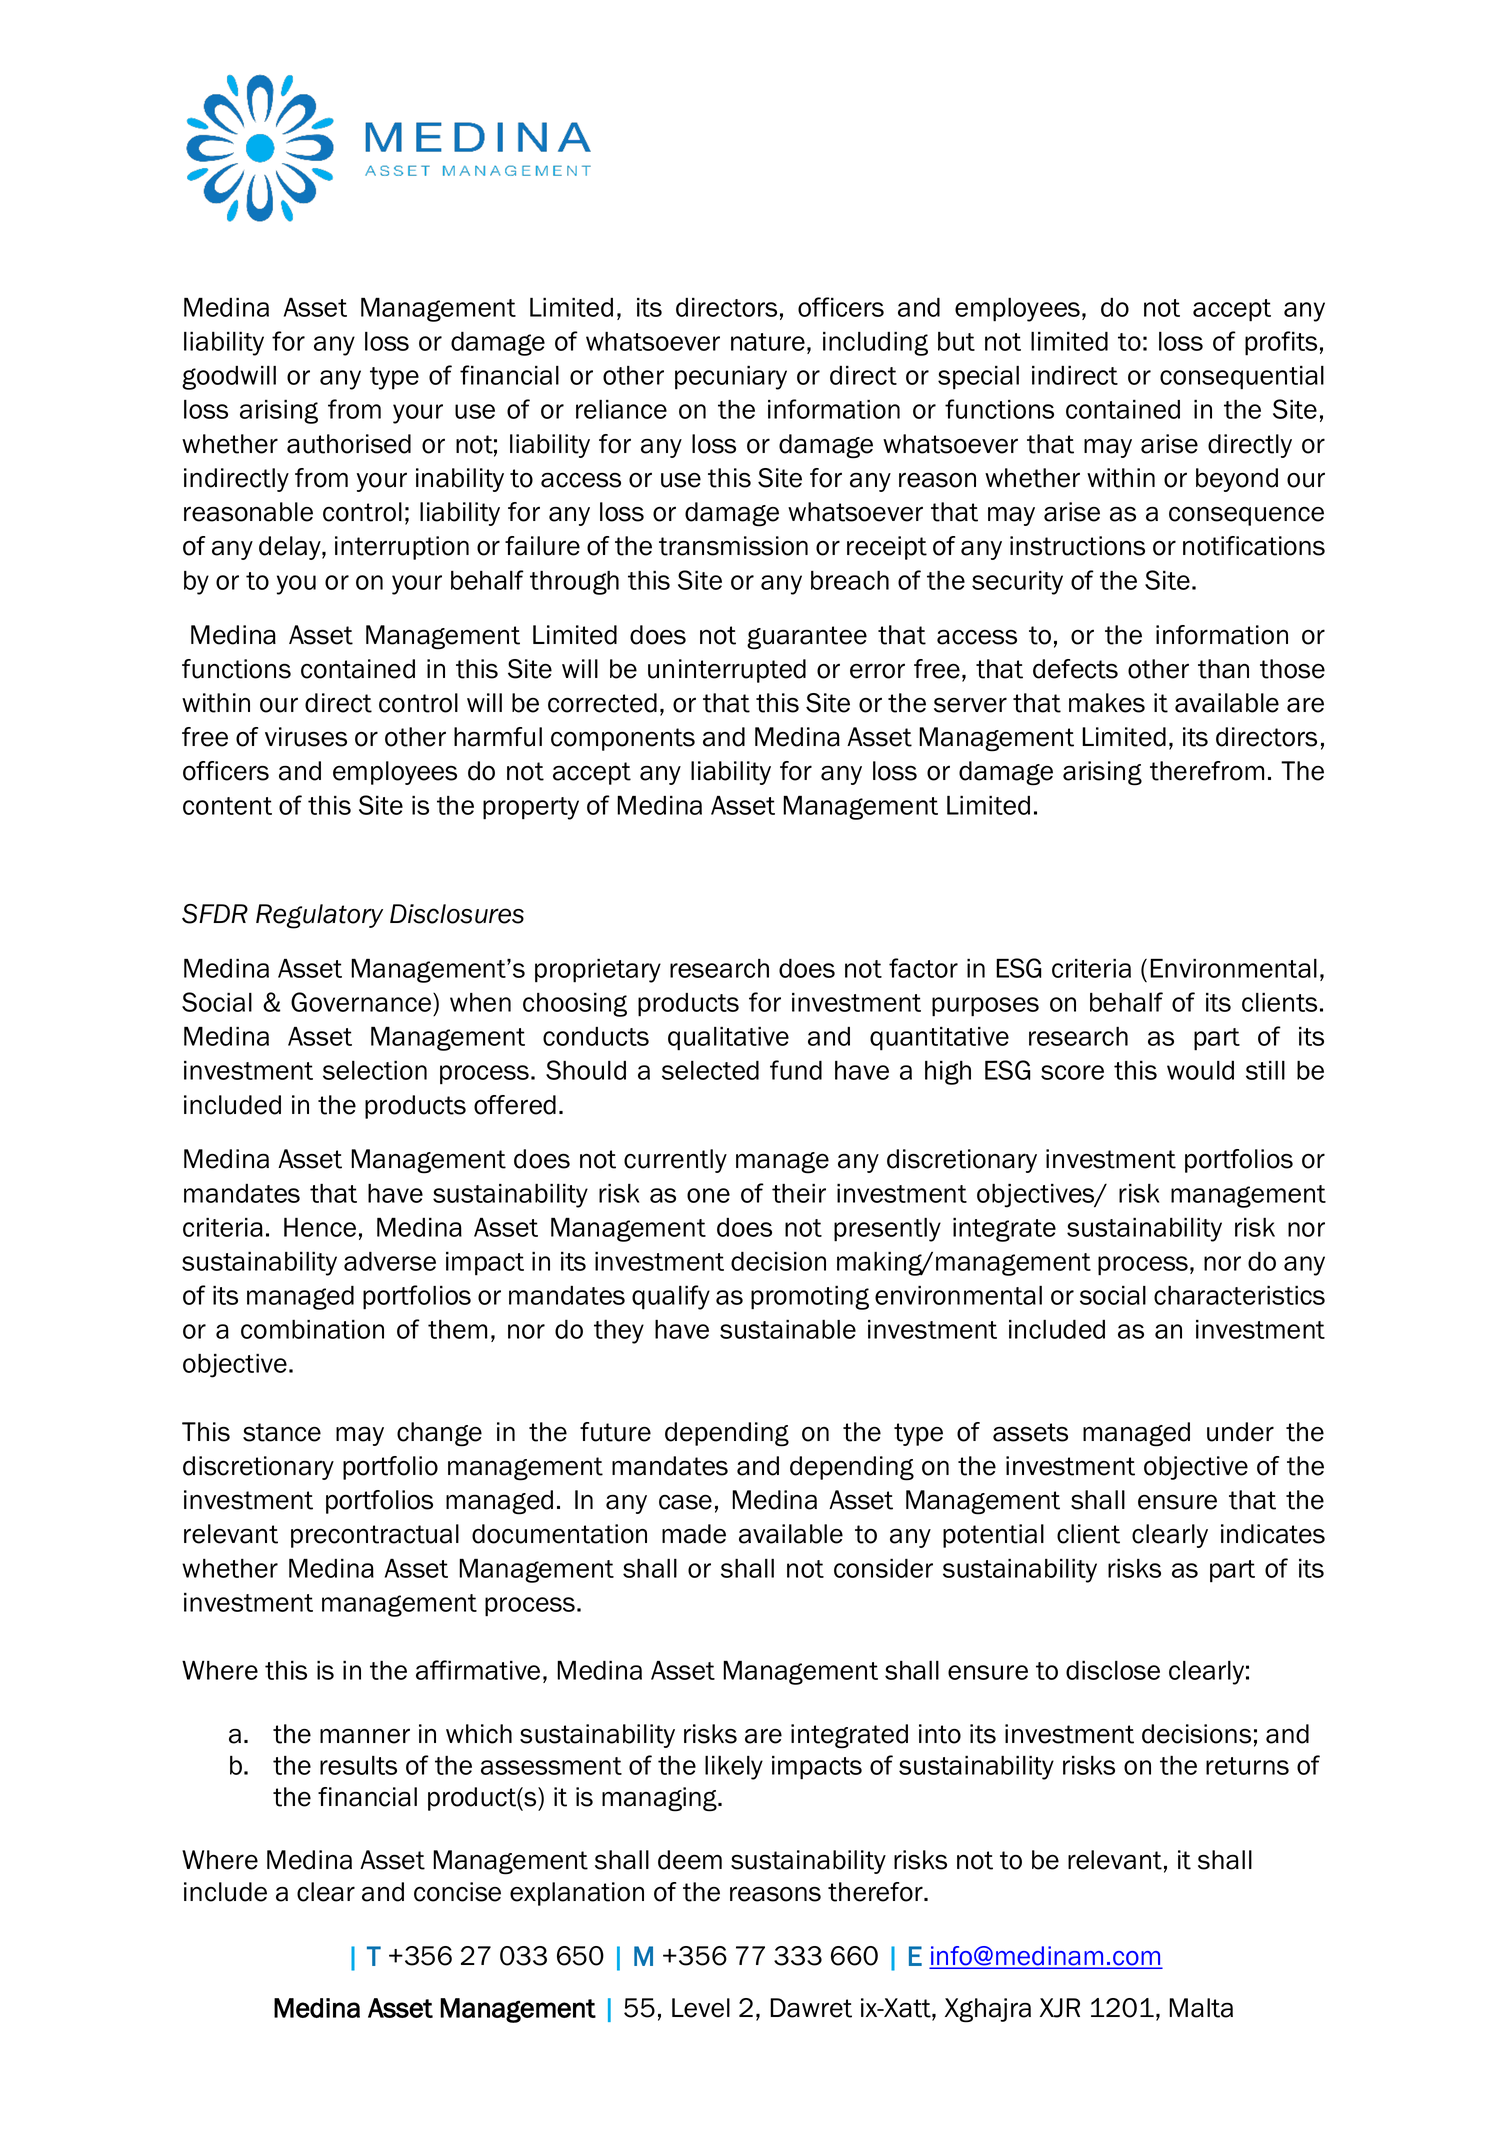  Describe the element at coordinates (1273, 1534) in the page. I see `indicates` at that location.
